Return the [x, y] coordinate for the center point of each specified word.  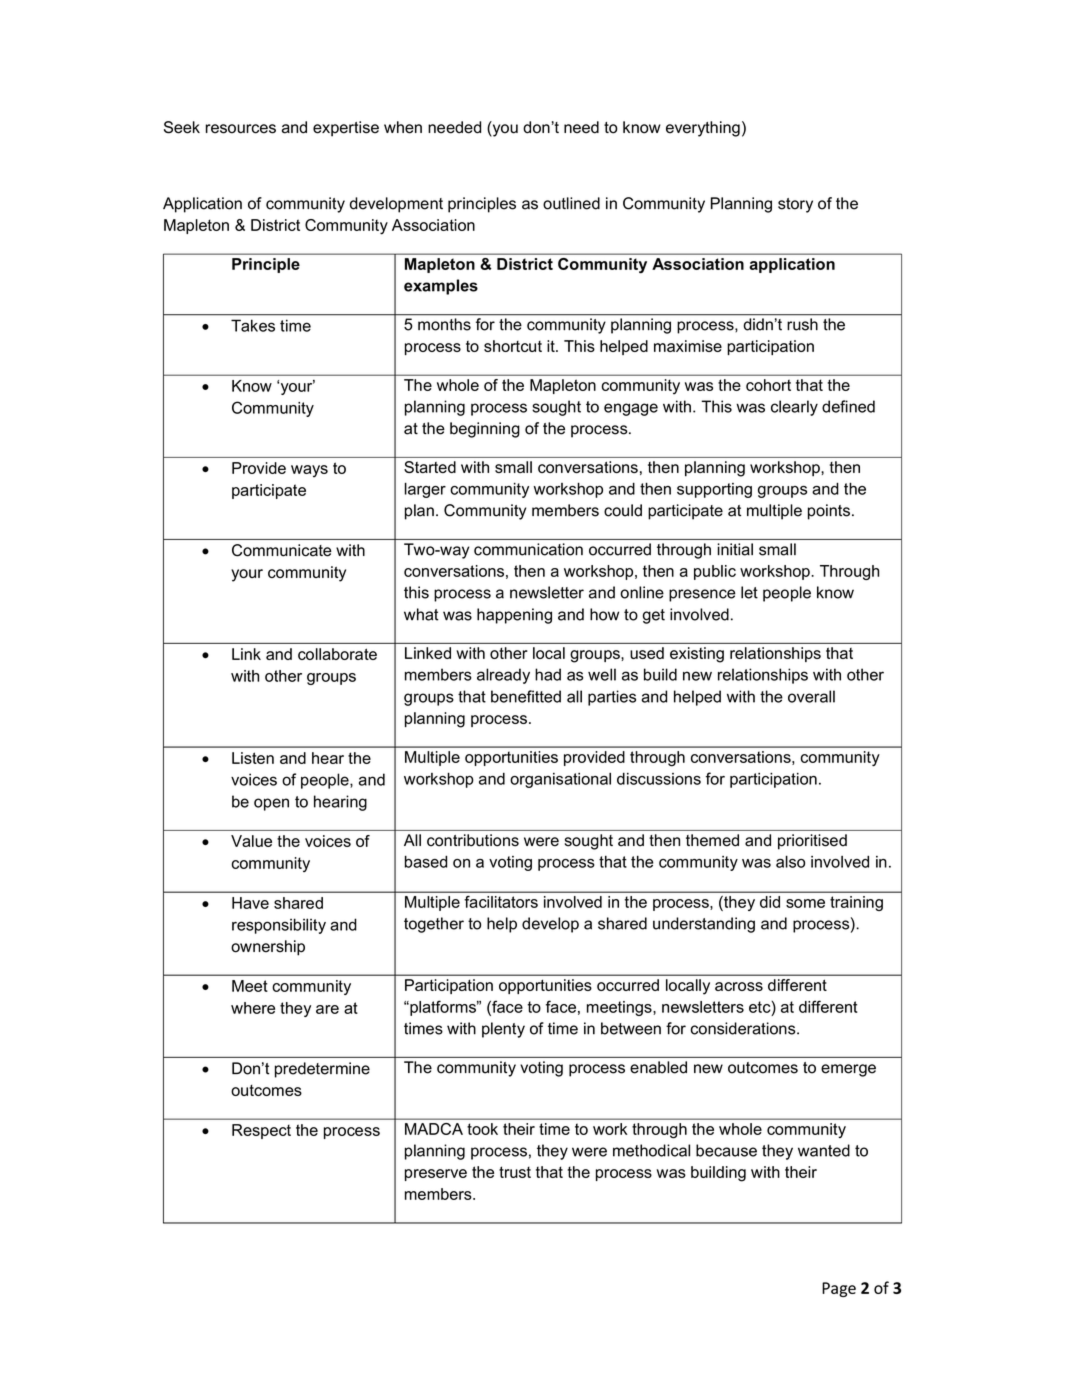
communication [528, 549]
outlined [571, 203]
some [805, 903]
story [795, 205]
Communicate [282, 550]
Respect [261, 1131]
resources [241, 129]
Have [250, 903]
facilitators [501, 902]
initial [735, 549]
